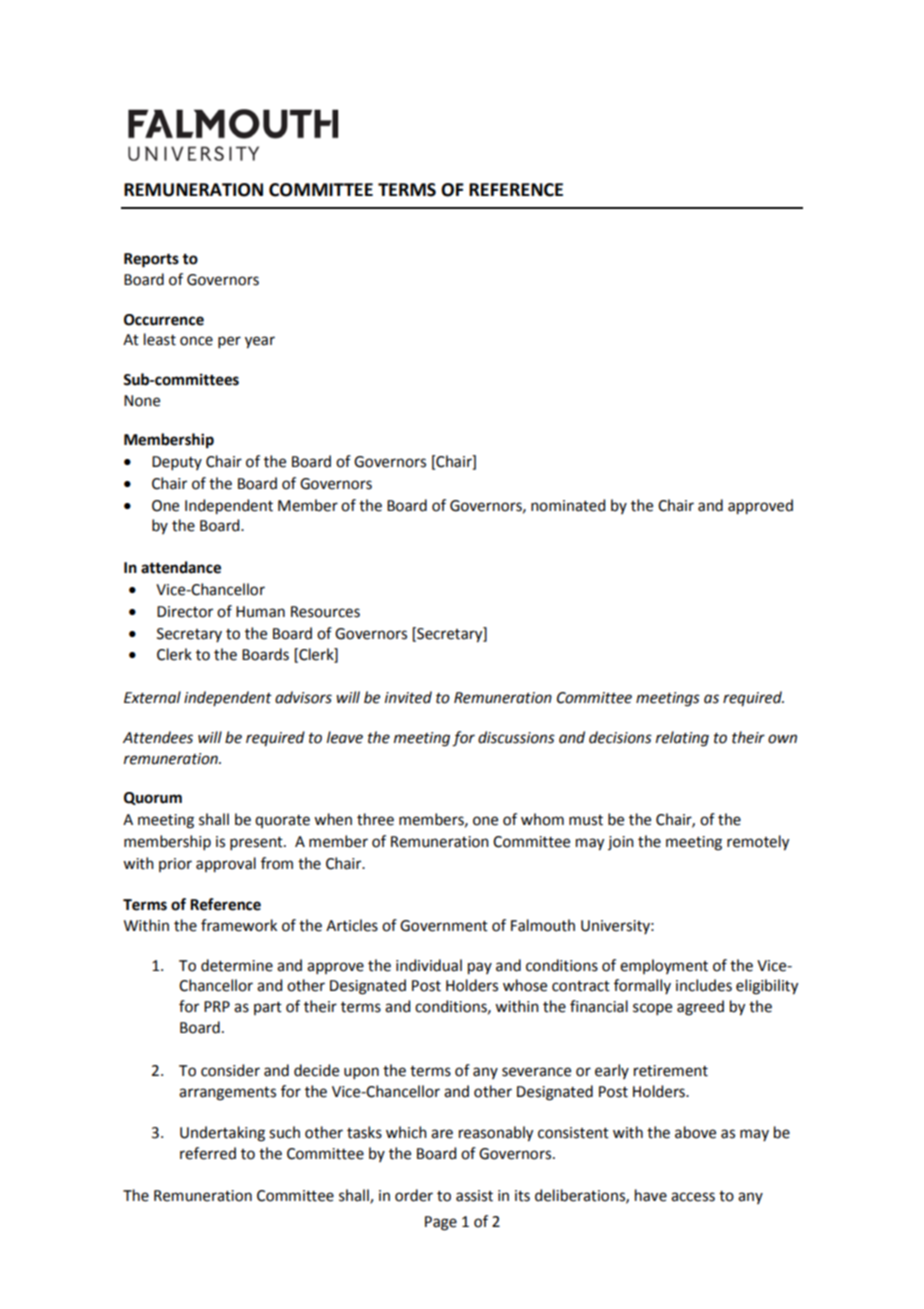 Image resolution: width=924 pixels, height=1309 pixels. Describe the element at coordinates (181, 567) in the screenshot. I see `attendance` at that location.
